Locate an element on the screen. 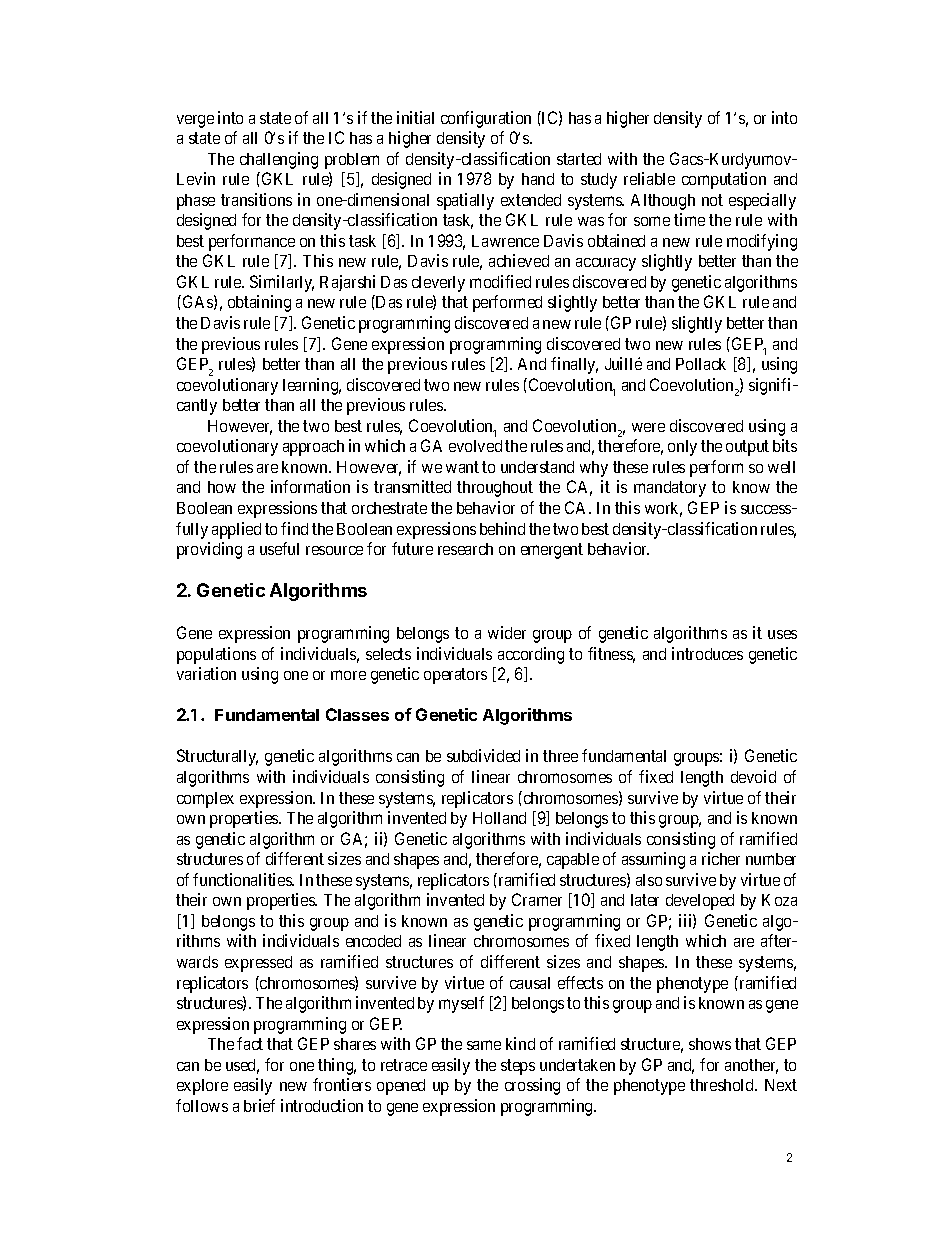 The image size is (952, 1233). populations is located at coordinates (216, 655).
